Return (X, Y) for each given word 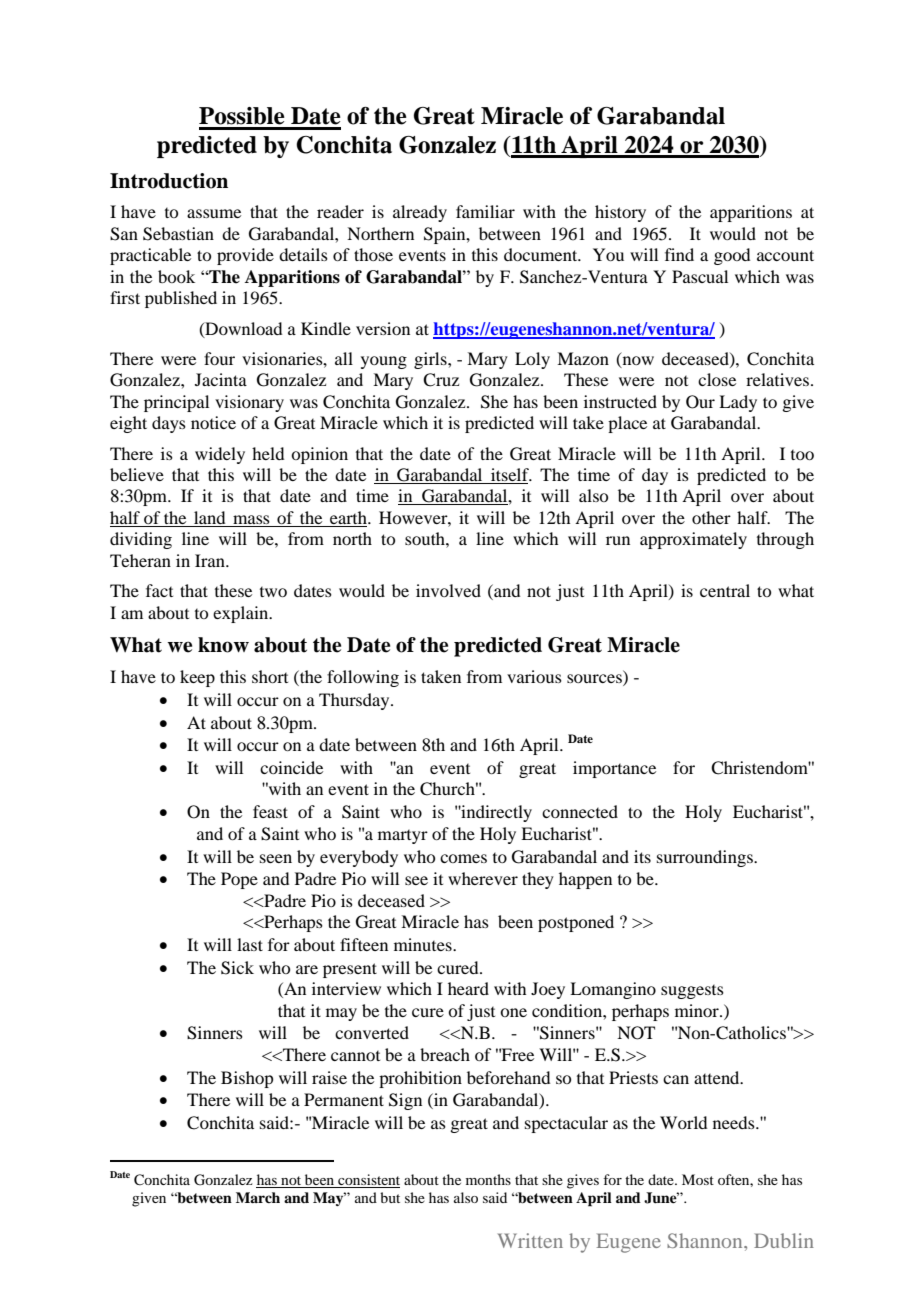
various (534, 676)
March (258, 1197)
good (732, 256)
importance (614, 769)
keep (197, 678)
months (488, 1179)
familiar (485, 211)
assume (214, 213)
